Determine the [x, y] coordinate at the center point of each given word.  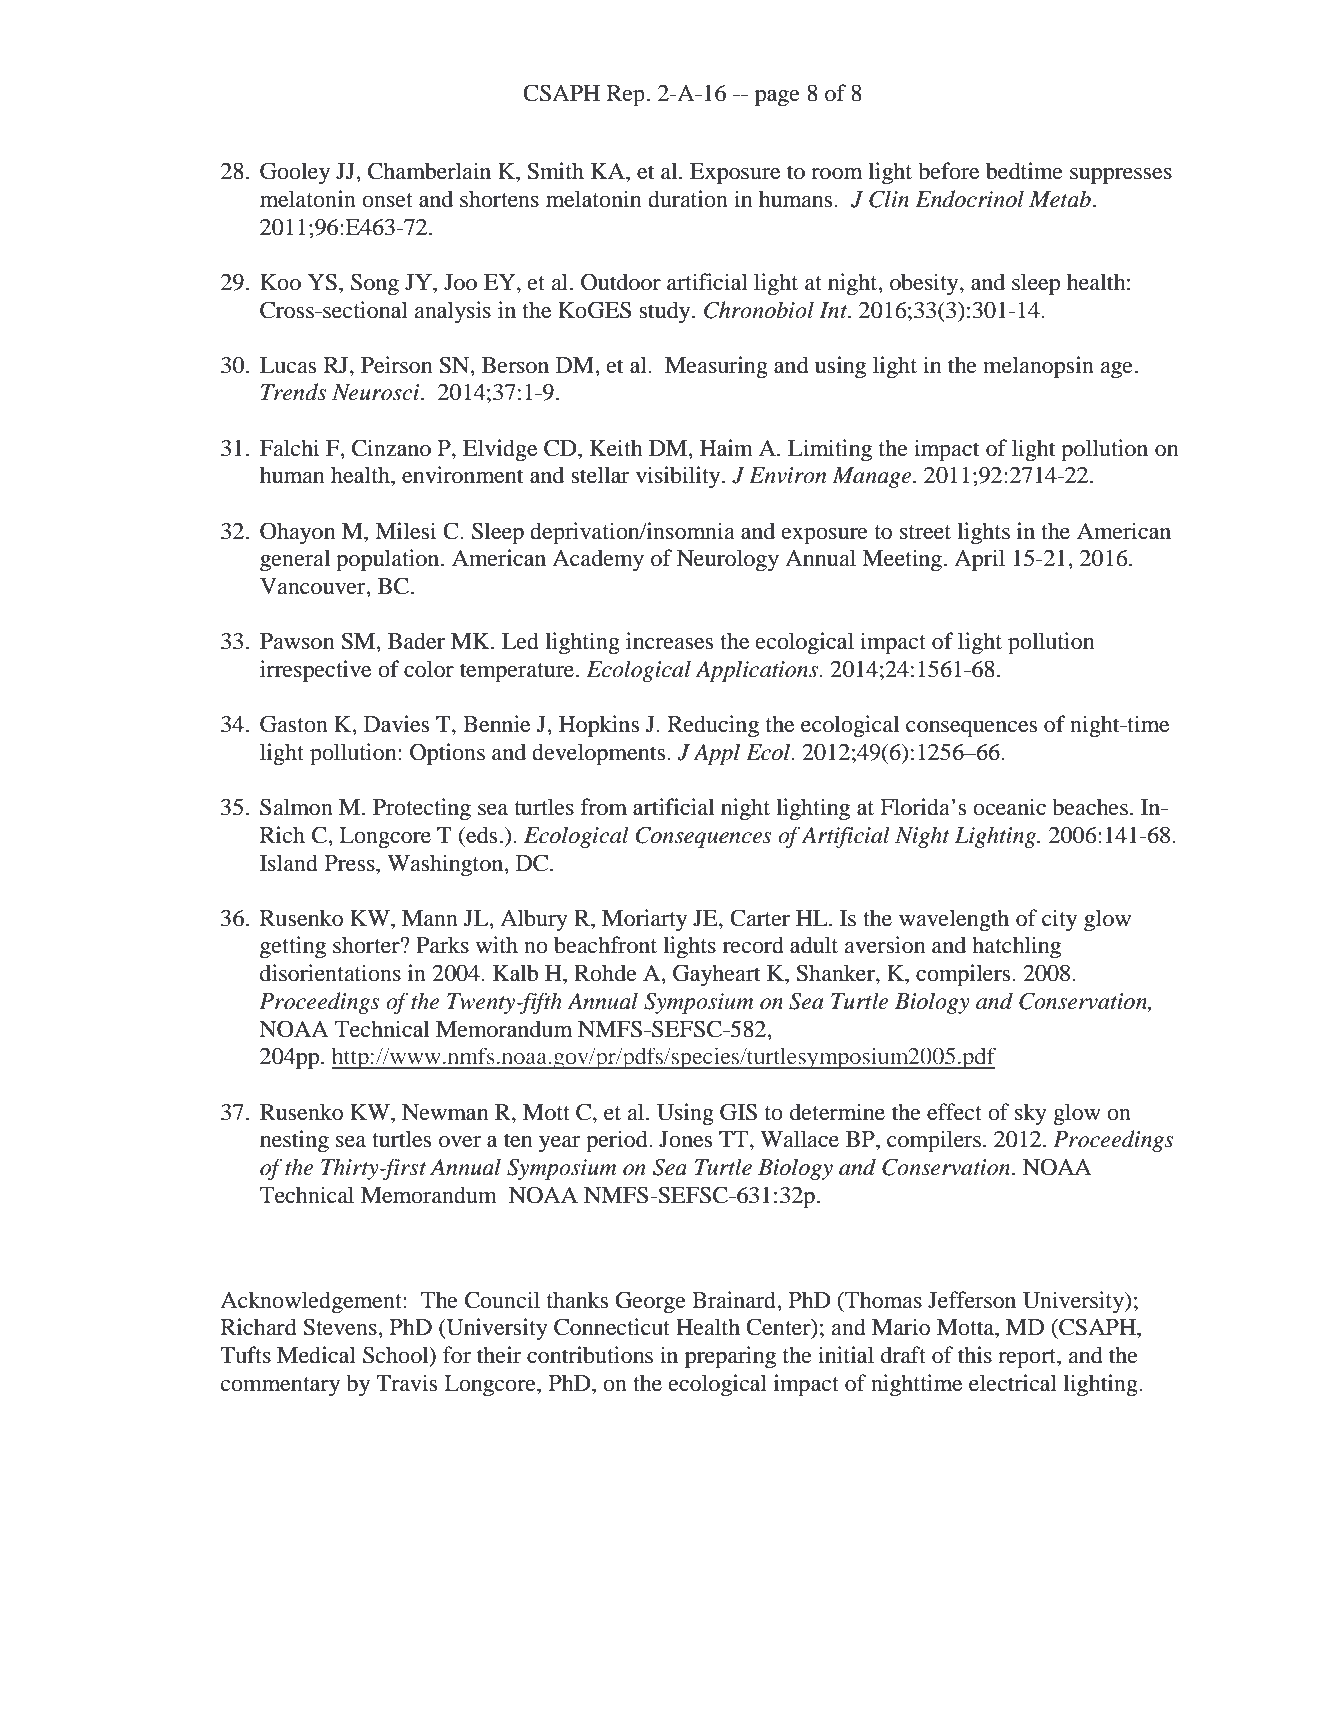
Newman [445, 1112]
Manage [873, 477]
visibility [679, 477]
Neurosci [377, 392]
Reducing [713, 726]
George [650, 1302]
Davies [396, 724]
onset [387, 200]
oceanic [1009, 807]
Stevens [341, 1327]
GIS [738, 1112]
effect [954, 1112]
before [948, 171]
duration [688, 199]
